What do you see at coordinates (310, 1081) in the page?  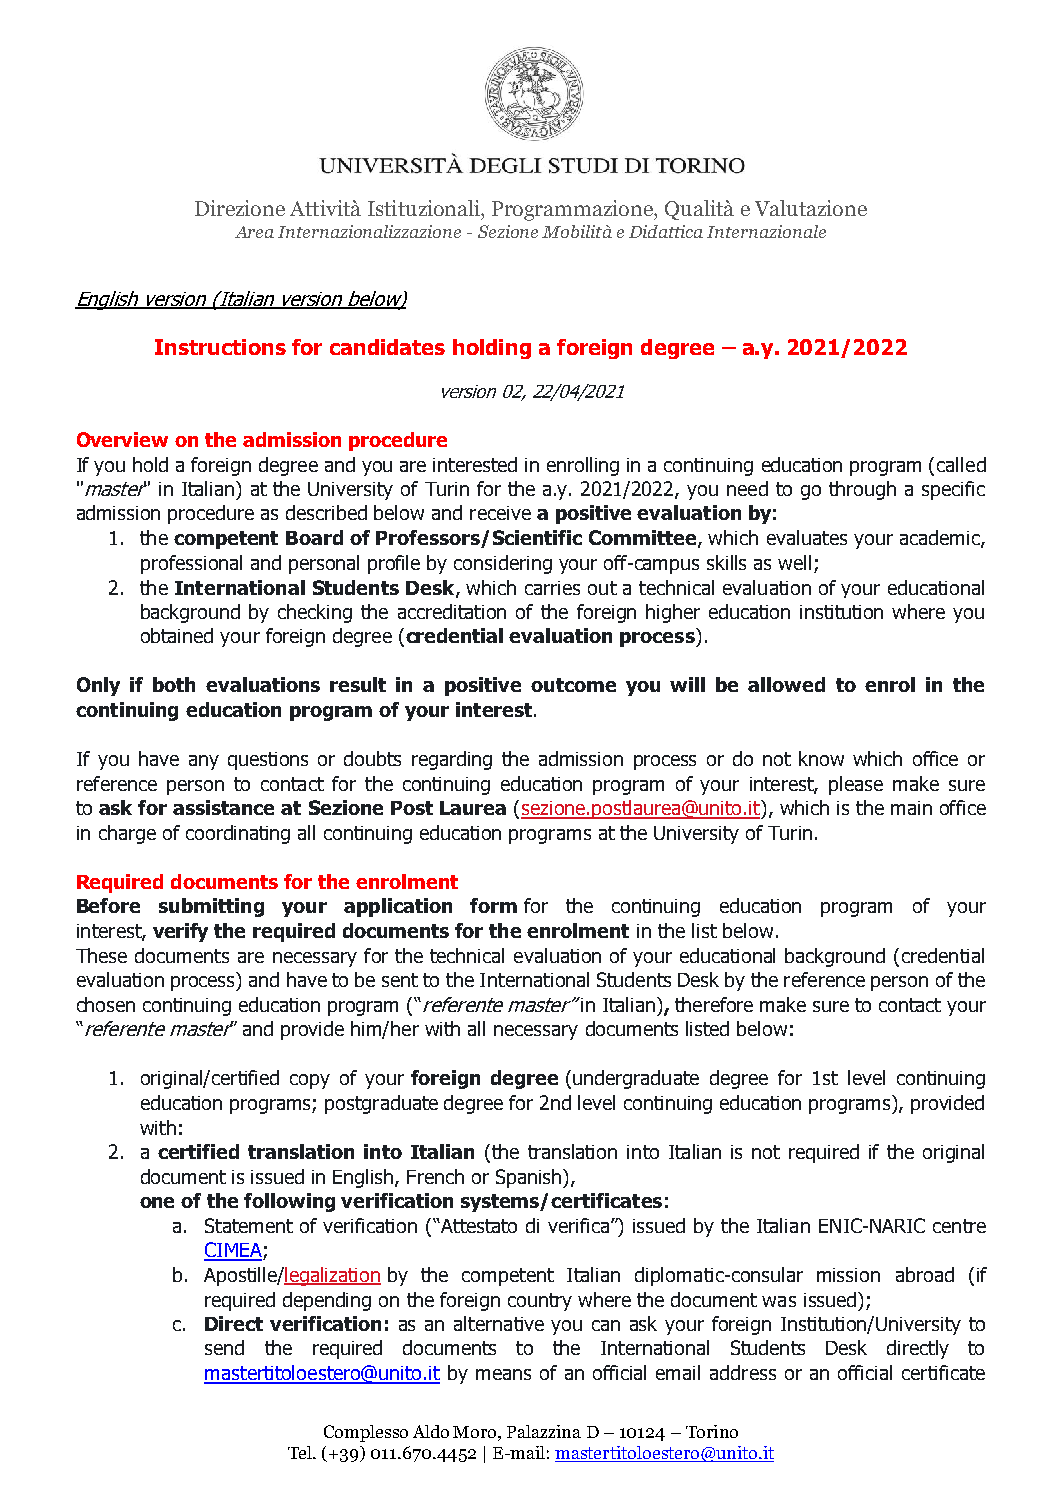 I see `copy` at bounding box center [310, 1081].
